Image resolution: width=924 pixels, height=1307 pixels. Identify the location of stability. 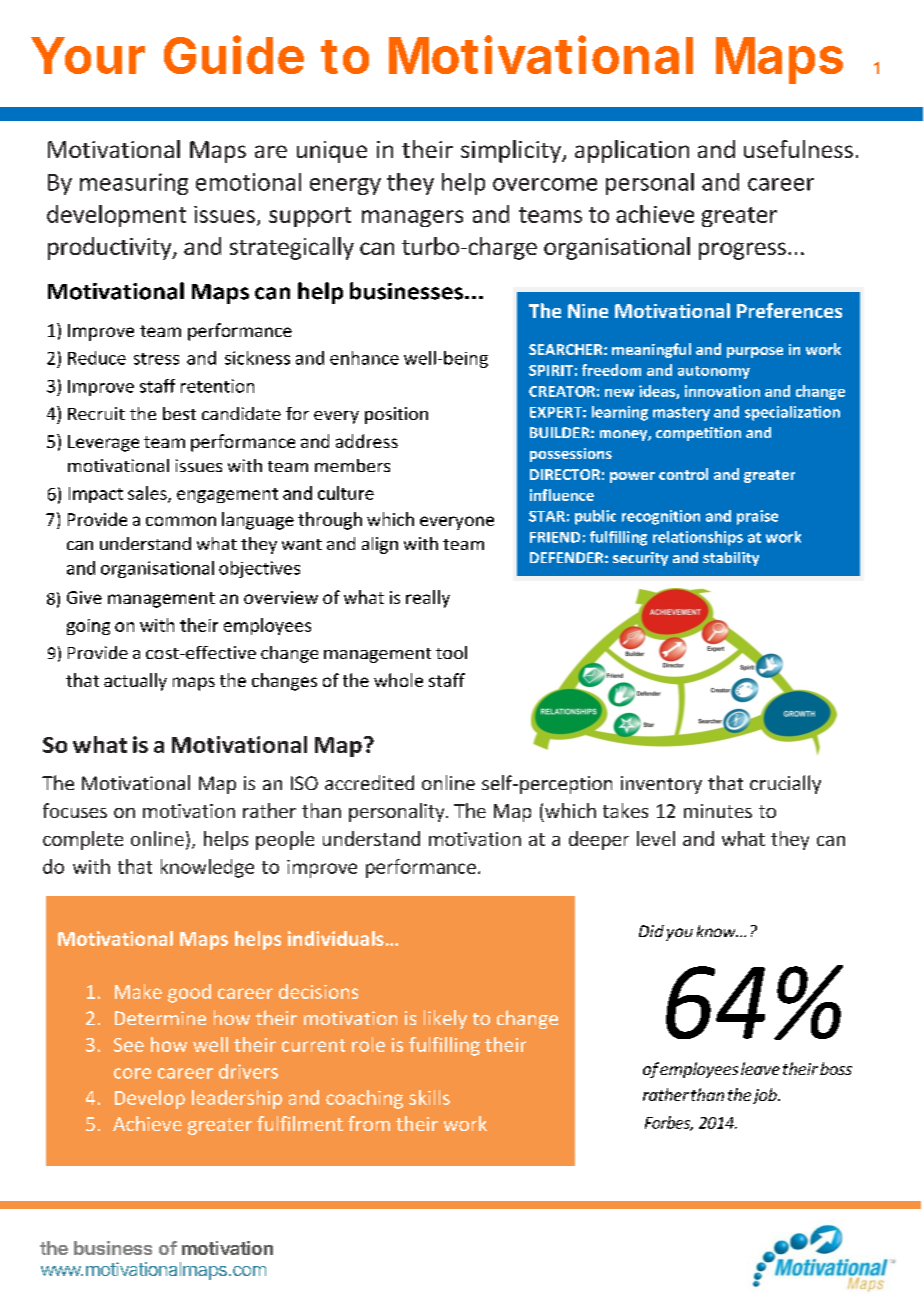
(731, 559).
